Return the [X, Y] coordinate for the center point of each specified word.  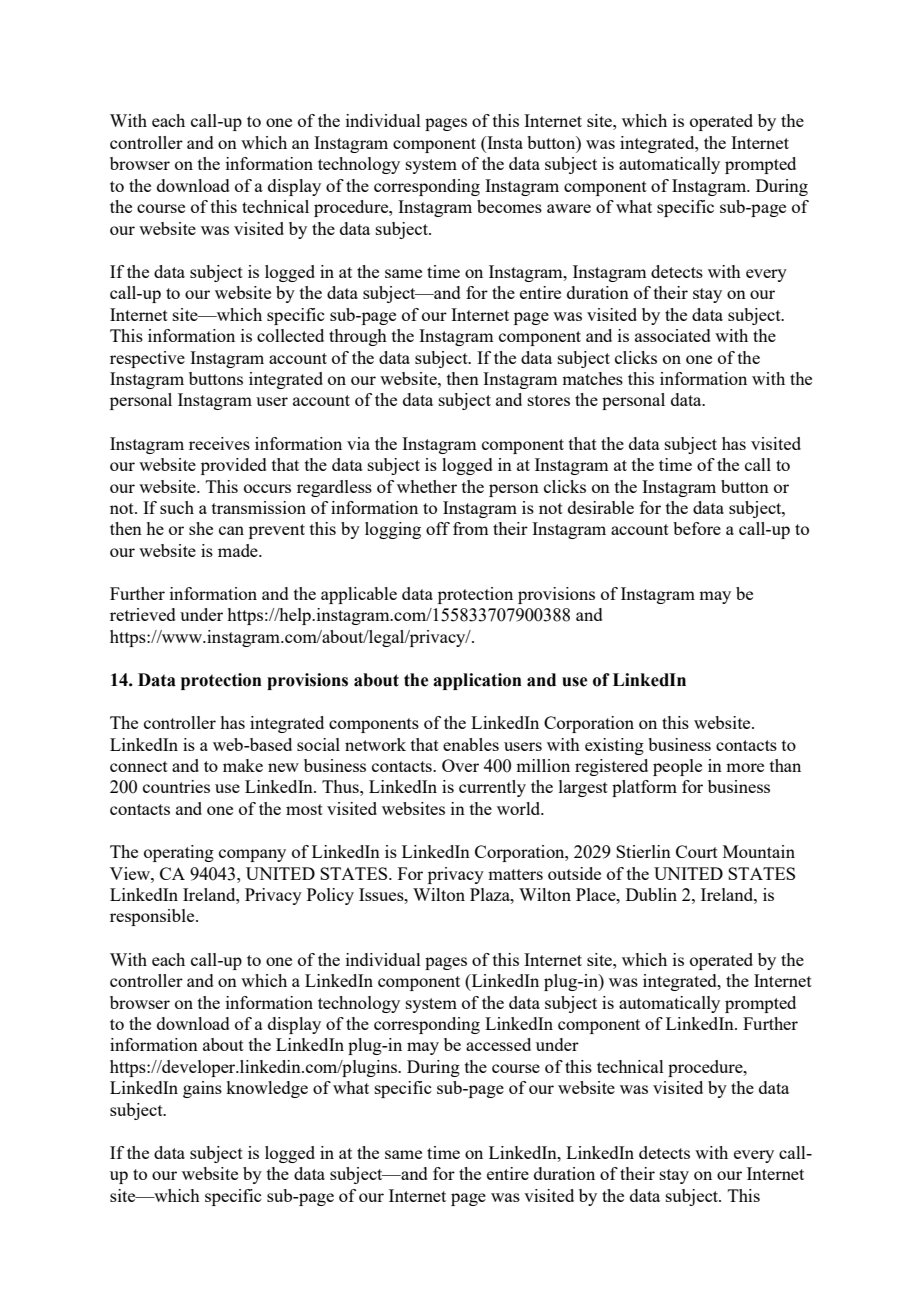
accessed [498, 1044]
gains [202, 1089]
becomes [509, 206]
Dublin [651, 894]
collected [290, 335]
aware [569, 208]
